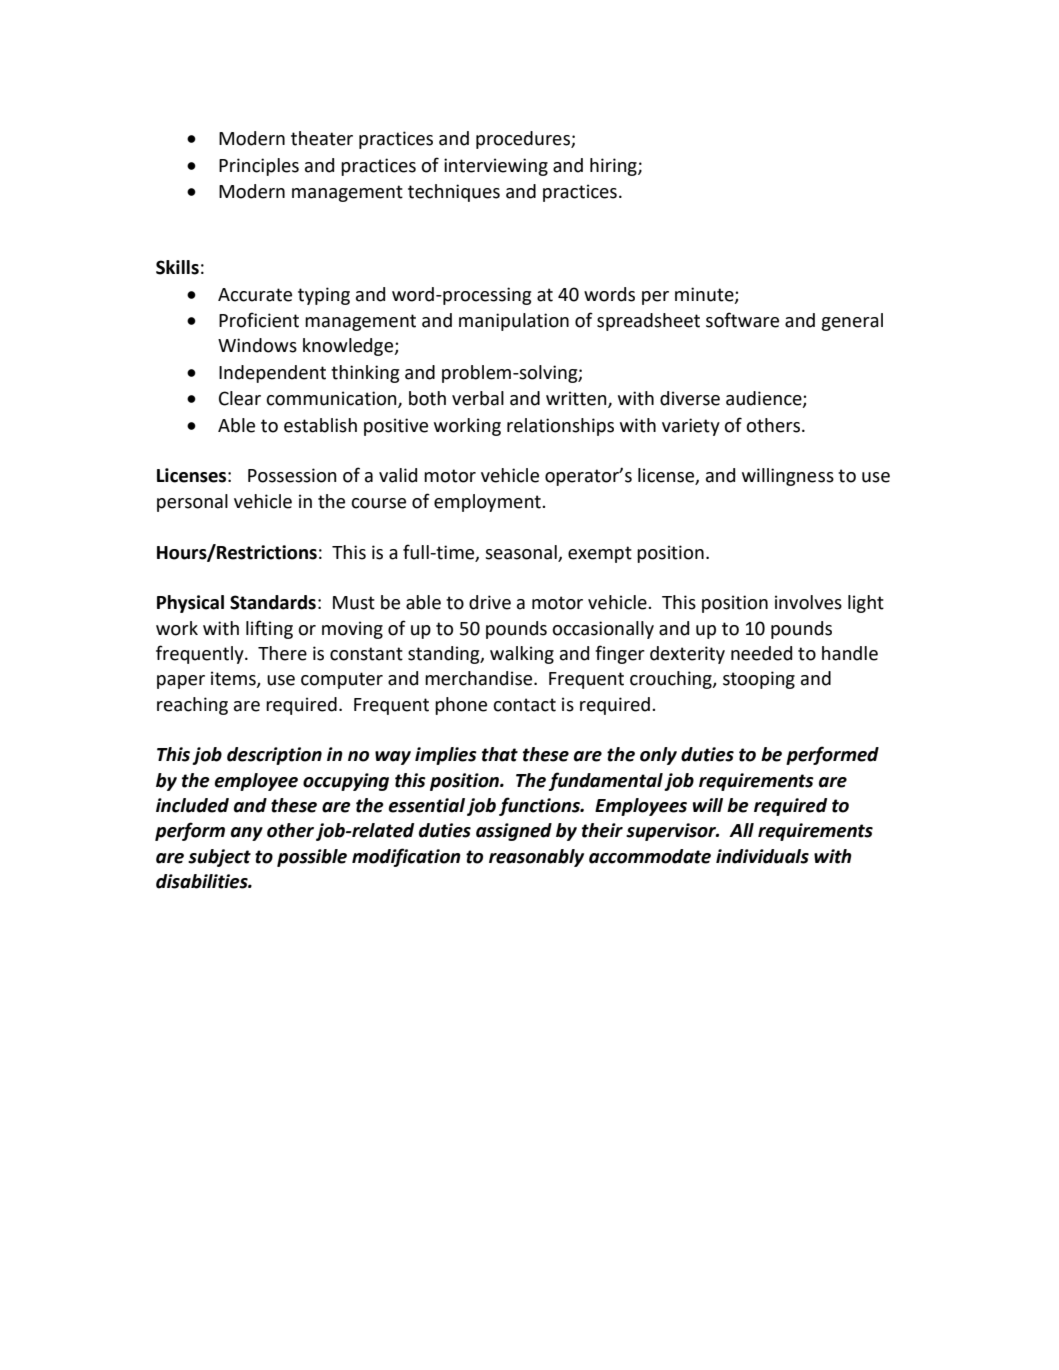 Image resolution: width=1059 pixels, height=1370 pixels. I want to click on interviewing, so click(496, 167).
